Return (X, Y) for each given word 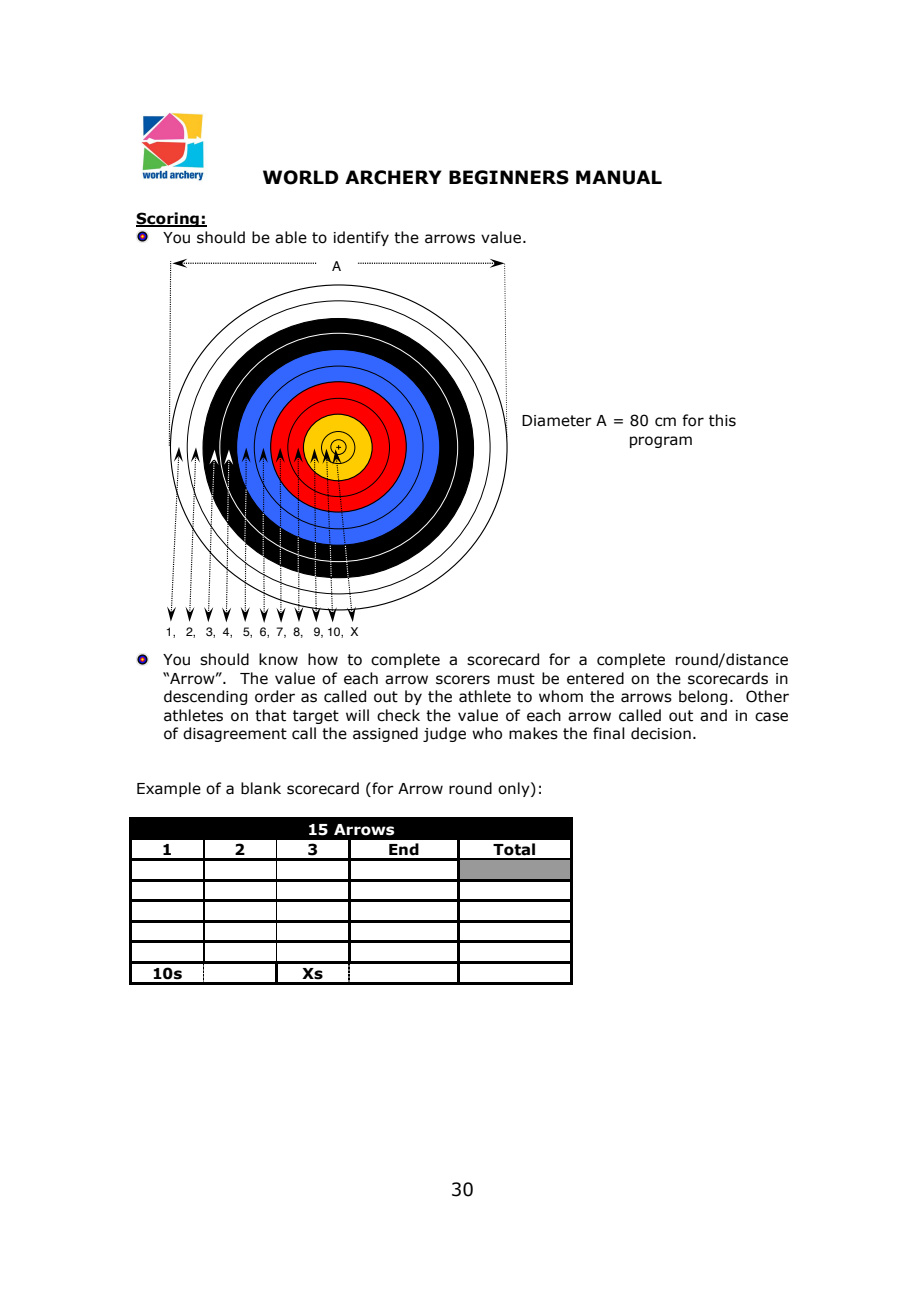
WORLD (301, 177)
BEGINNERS (509, 177)
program (661, 442)
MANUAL (619, 177)
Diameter (557, 421)
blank (261, 788)
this (722, 420)
